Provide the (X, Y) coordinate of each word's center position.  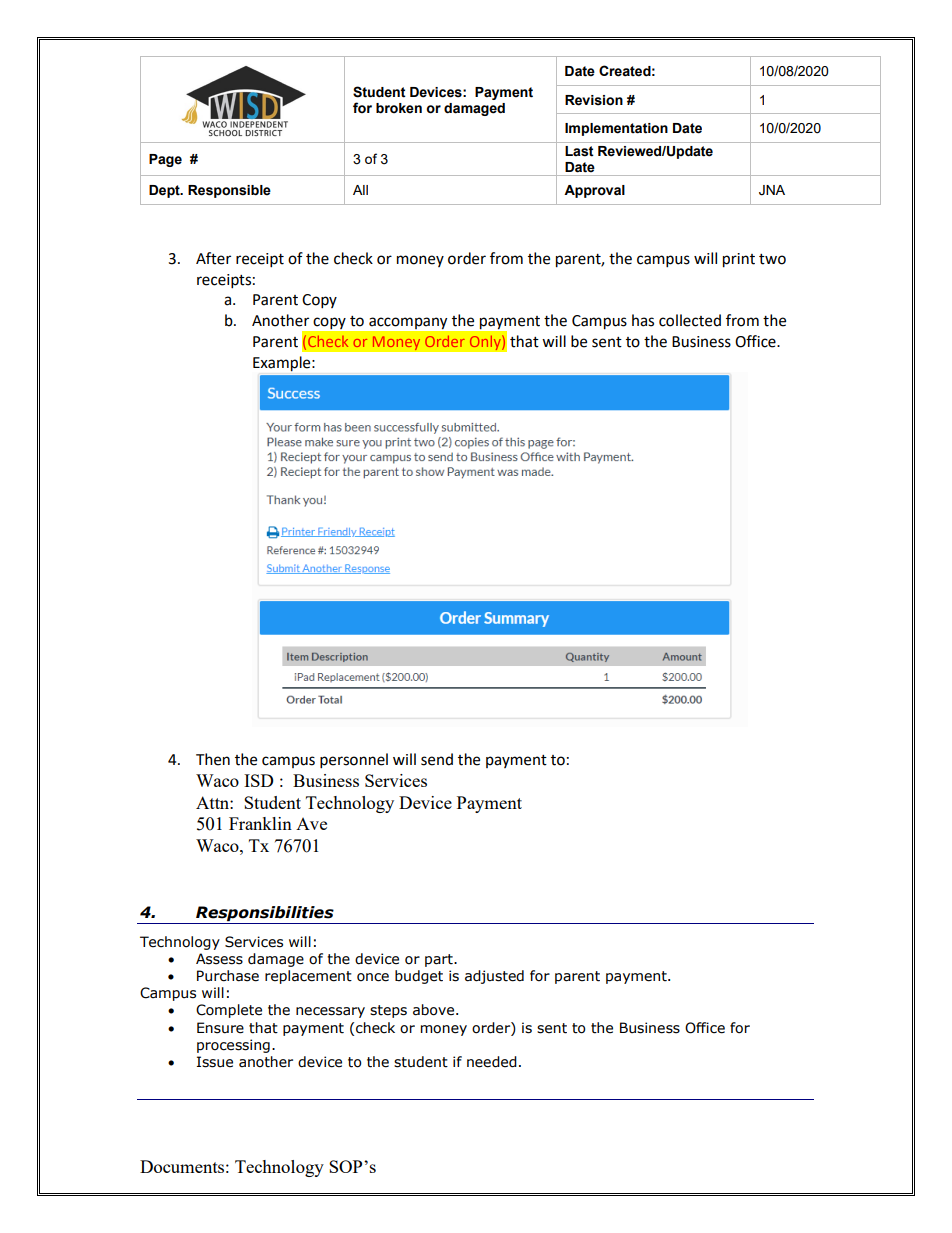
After (213, 258)
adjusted (494, 977)
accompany (408, 323)
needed (492, 1062)
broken (399, 108)
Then (213, 759)
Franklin (260, 823)
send (437, 759)
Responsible (229, 191)
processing (233, 1046)
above (433, 1010)
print (739, 260)
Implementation (616, 129)
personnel (354, 761)
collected (690, 320)
